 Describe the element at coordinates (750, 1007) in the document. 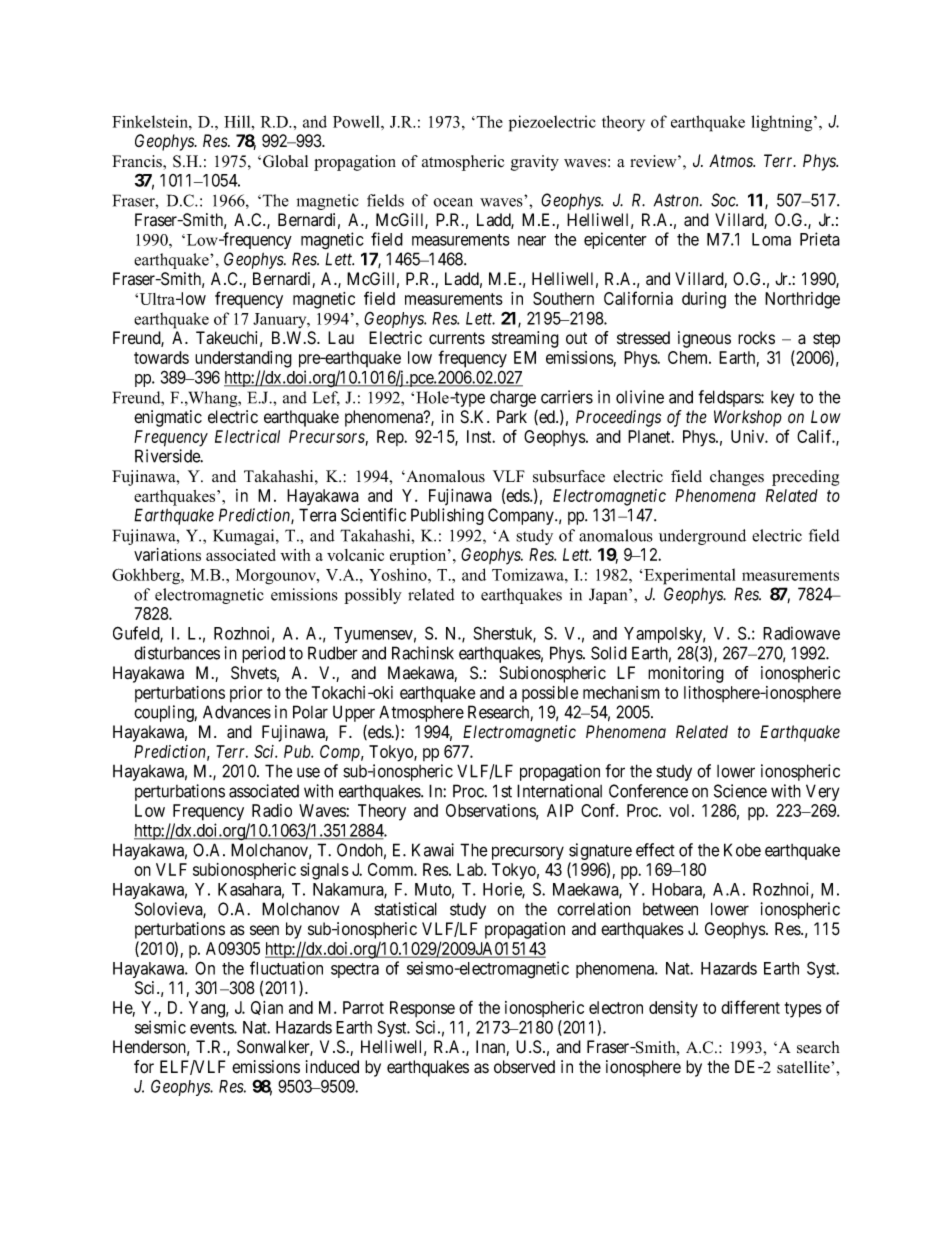

I see `different` at that location.
